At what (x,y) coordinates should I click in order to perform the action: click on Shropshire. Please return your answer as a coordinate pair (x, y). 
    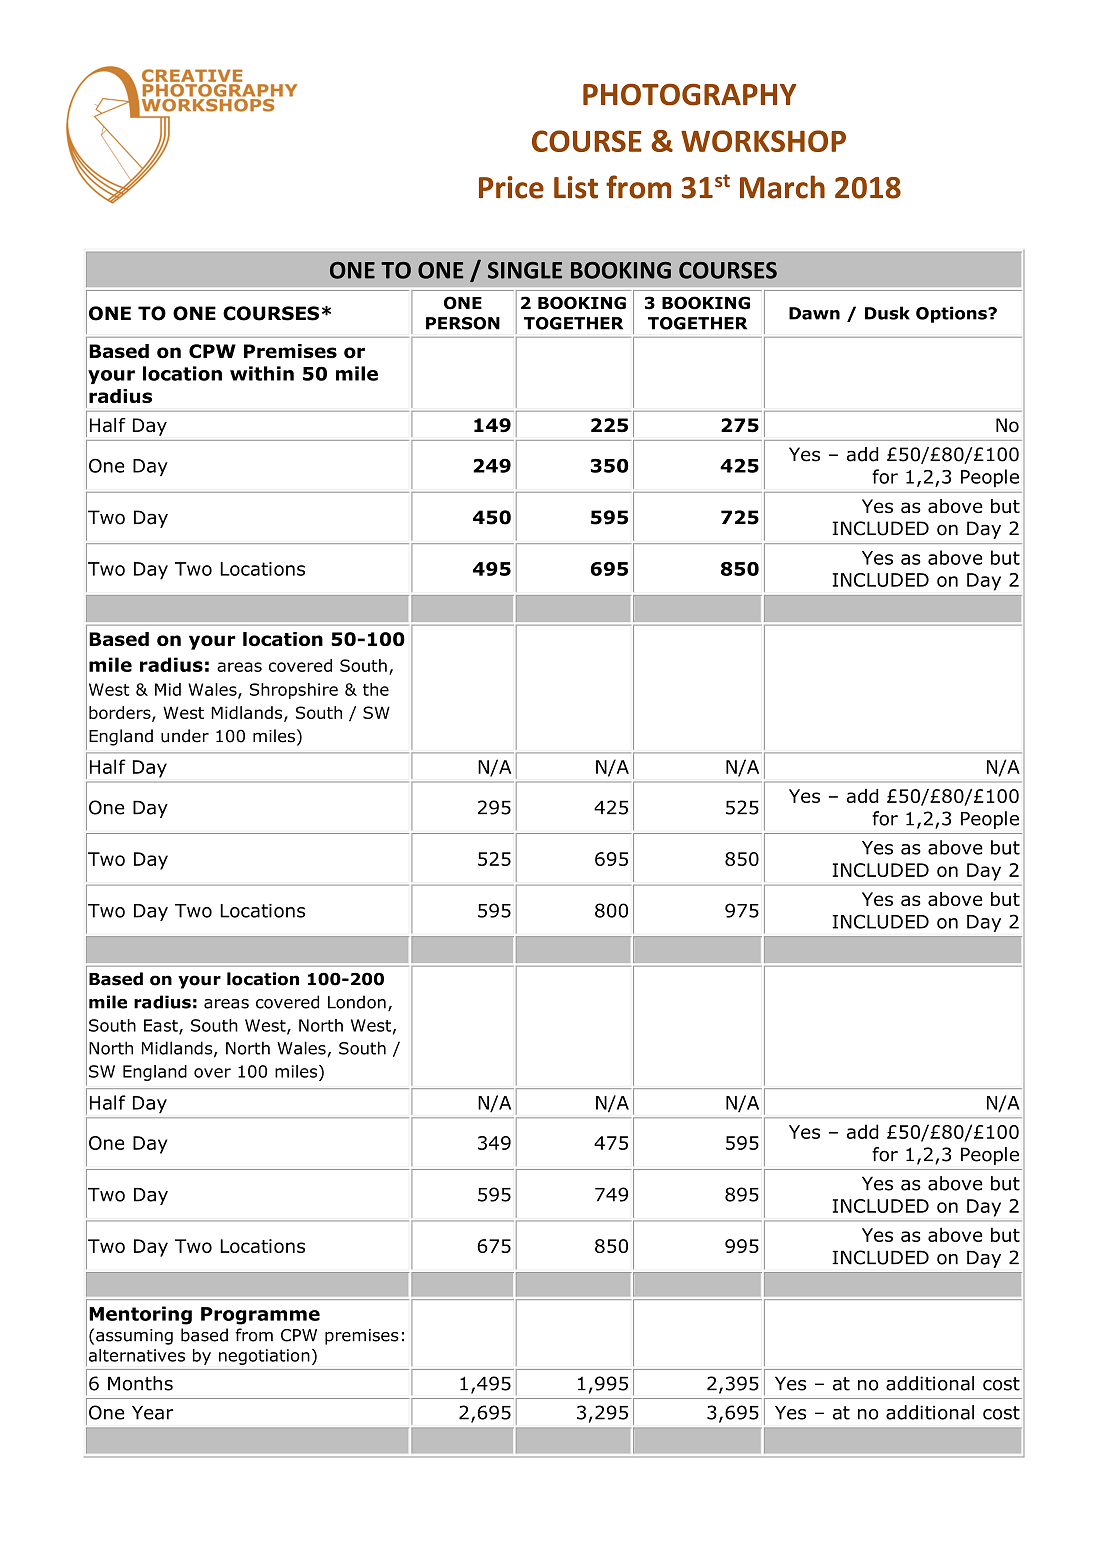
    Looking at the image, I should click on (294, 691).
